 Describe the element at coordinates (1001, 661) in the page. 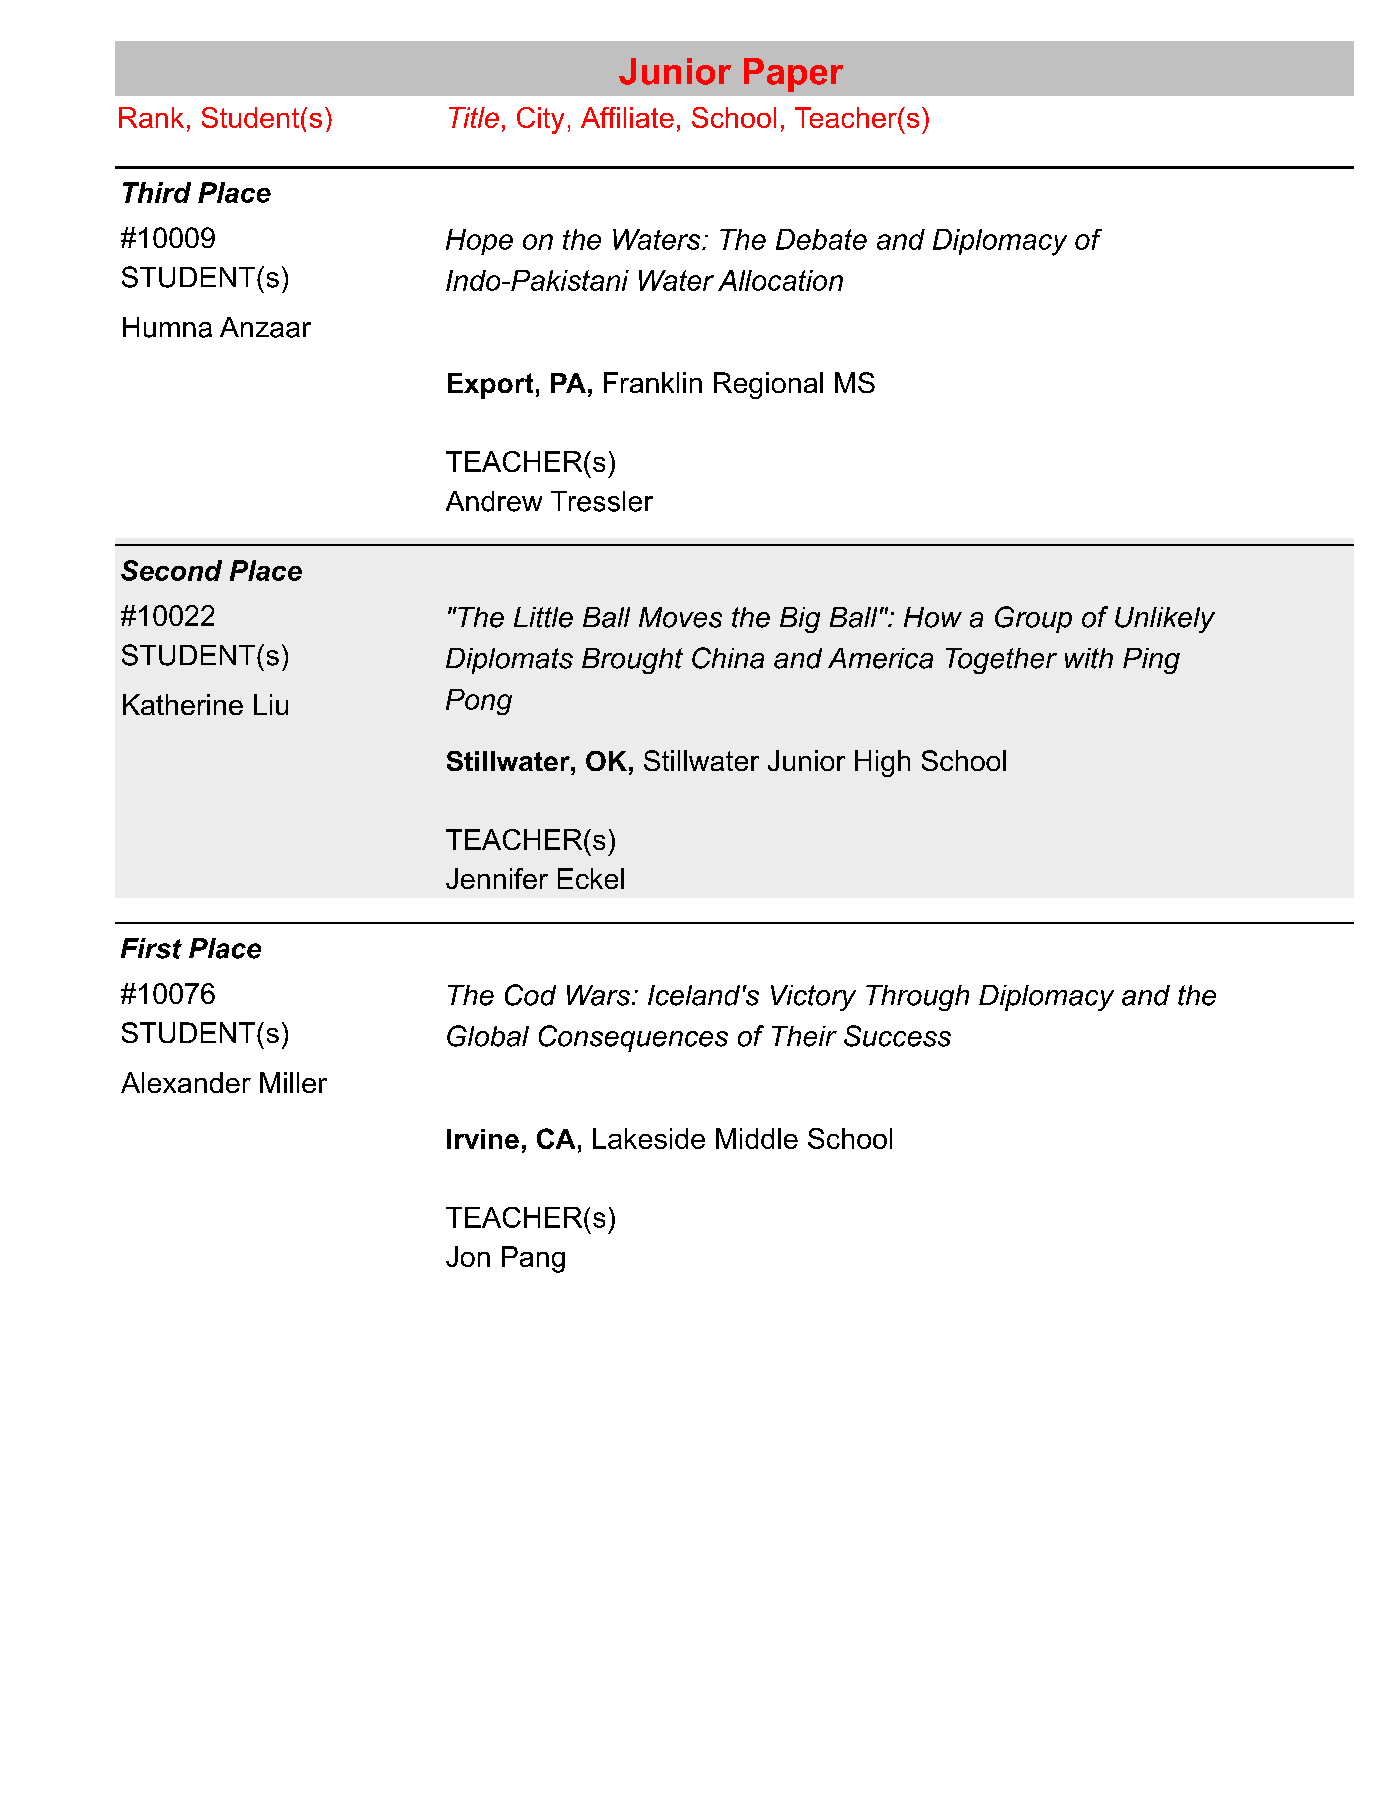

I see `Together` at that location.
